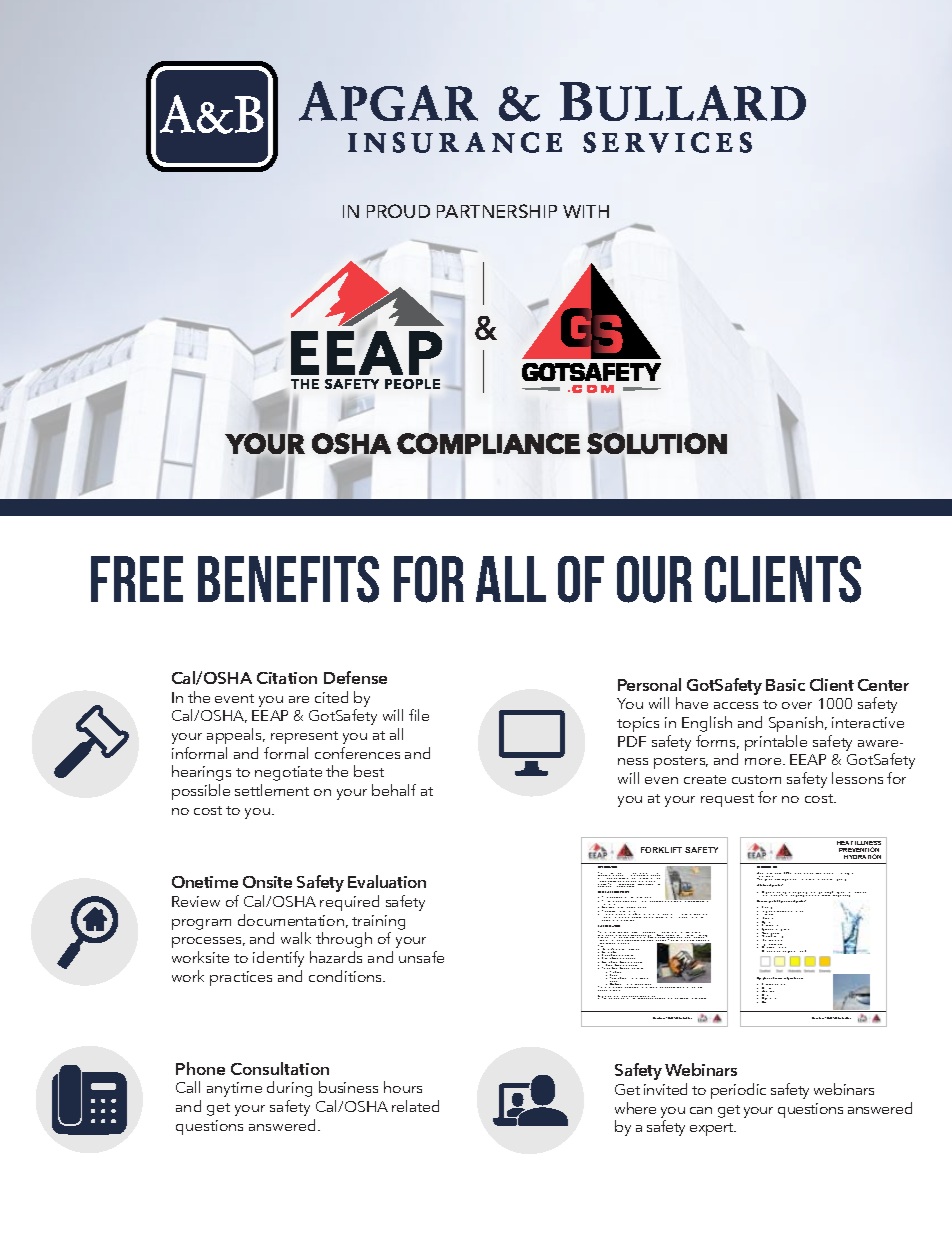 This screenshot has width=952, height=1233. Describe the element at coordinates (602, 884) in the screenshot. I see `shelves` at that location.
